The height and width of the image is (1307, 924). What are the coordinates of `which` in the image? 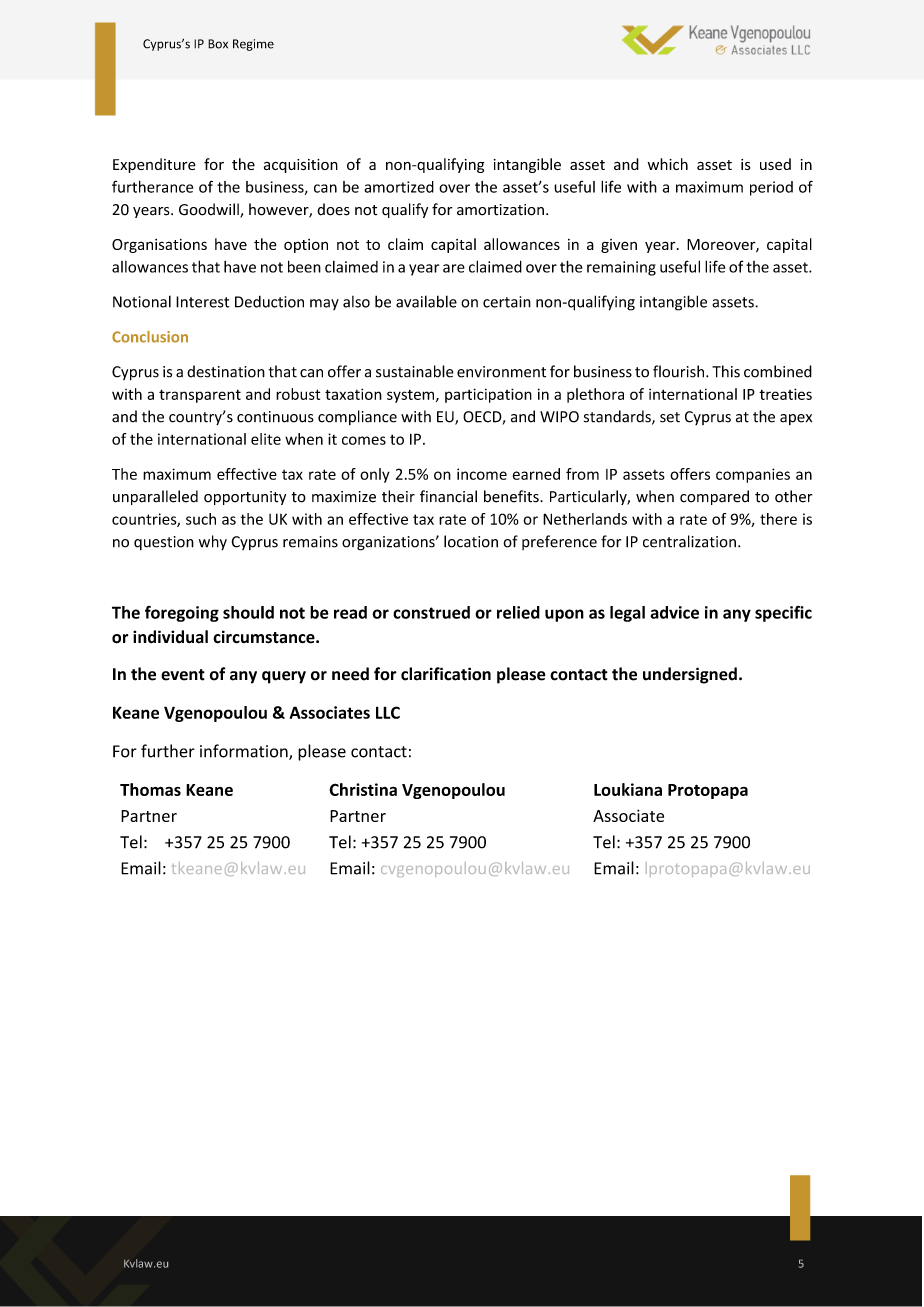 It's located at (668, 164).
